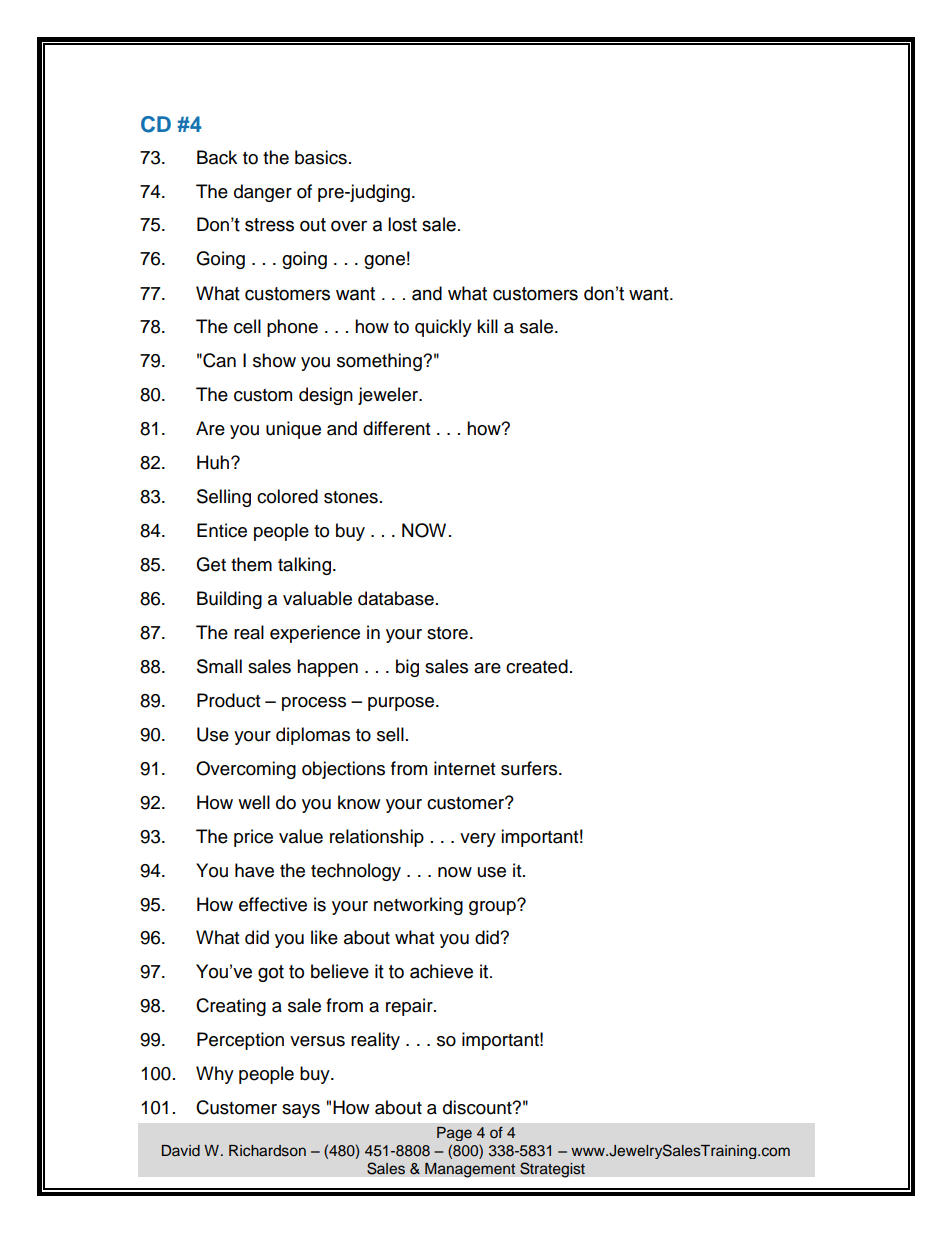 This image has height=1233, width=952. Describe the element at coordinates (443, 328) in the image. I see `quickly` at that location.
